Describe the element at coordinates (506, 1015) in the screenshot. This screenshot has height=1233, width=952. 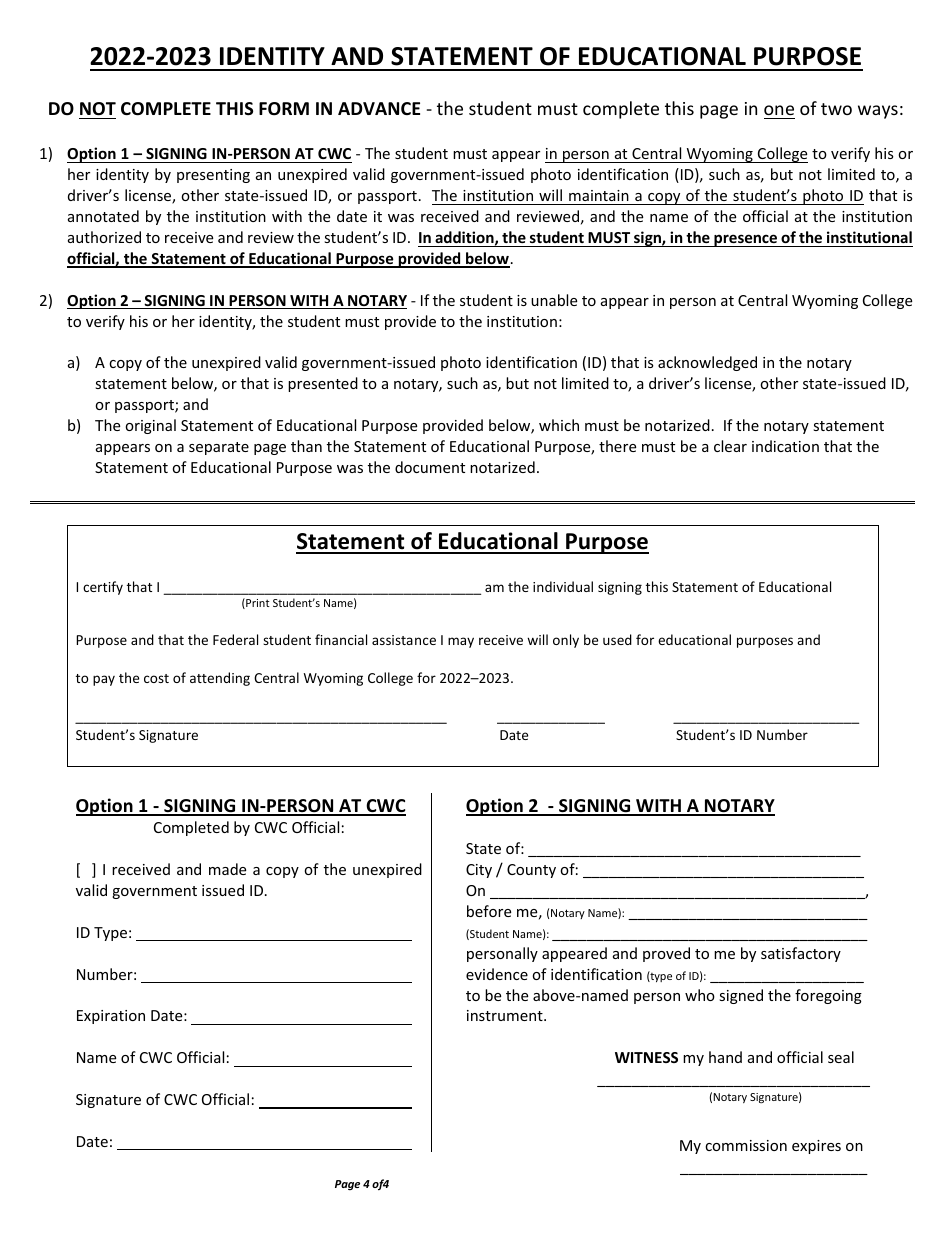
I see `instrument` at that location.
